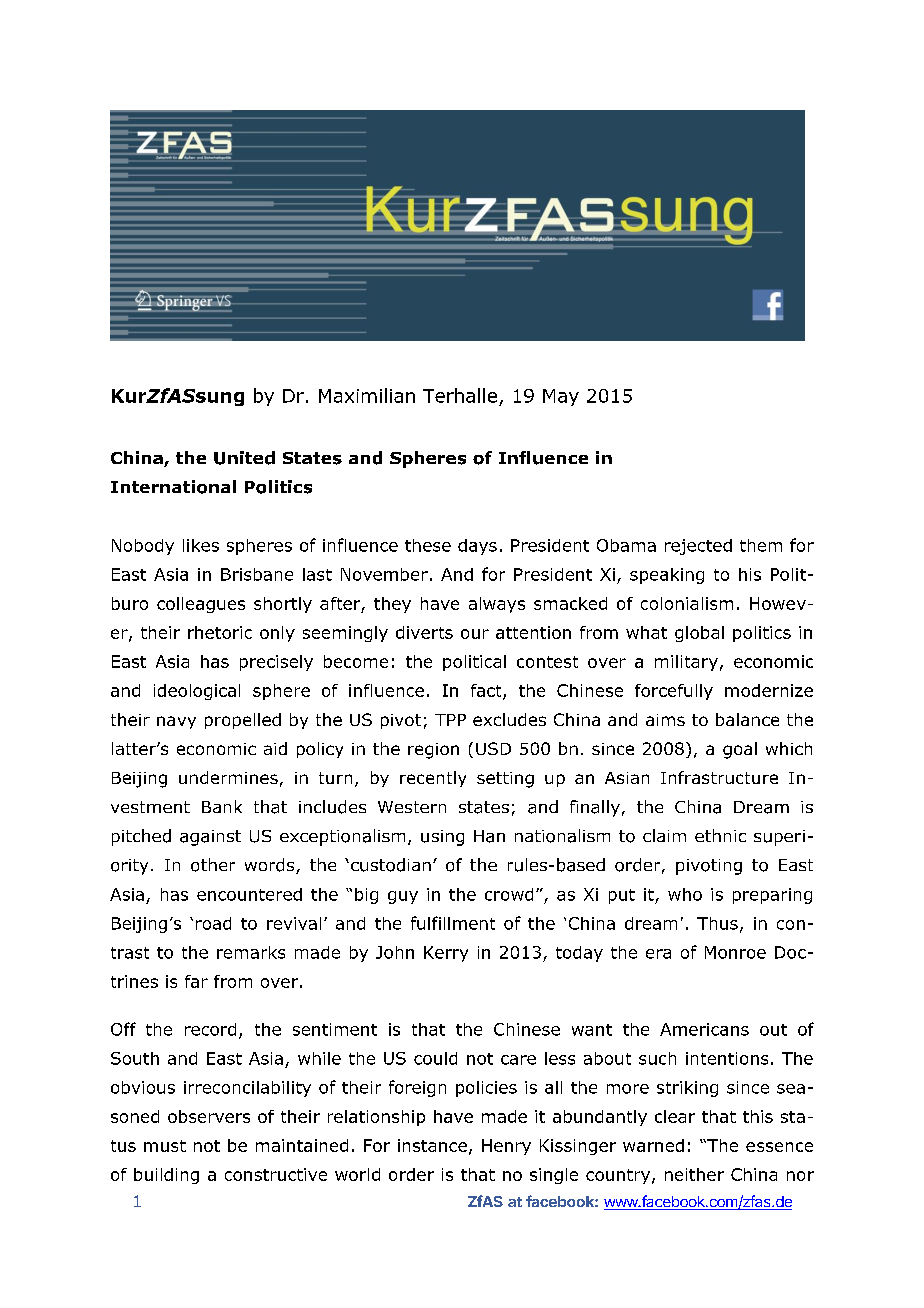  I want to click on undermines, so click(228, 777).
